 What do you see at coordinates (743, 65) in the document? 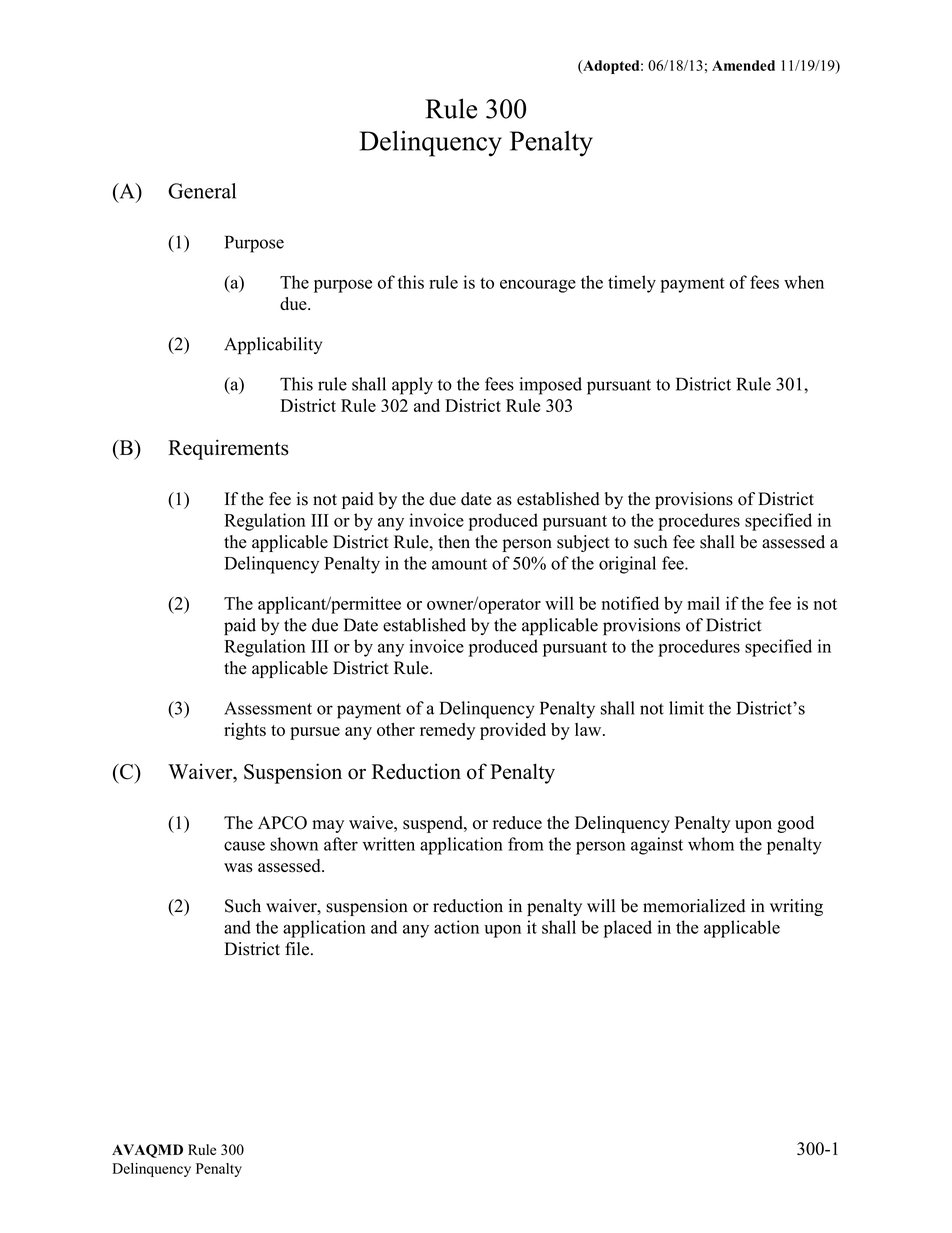
I see `Amended` at bounding box center [743, 65].
